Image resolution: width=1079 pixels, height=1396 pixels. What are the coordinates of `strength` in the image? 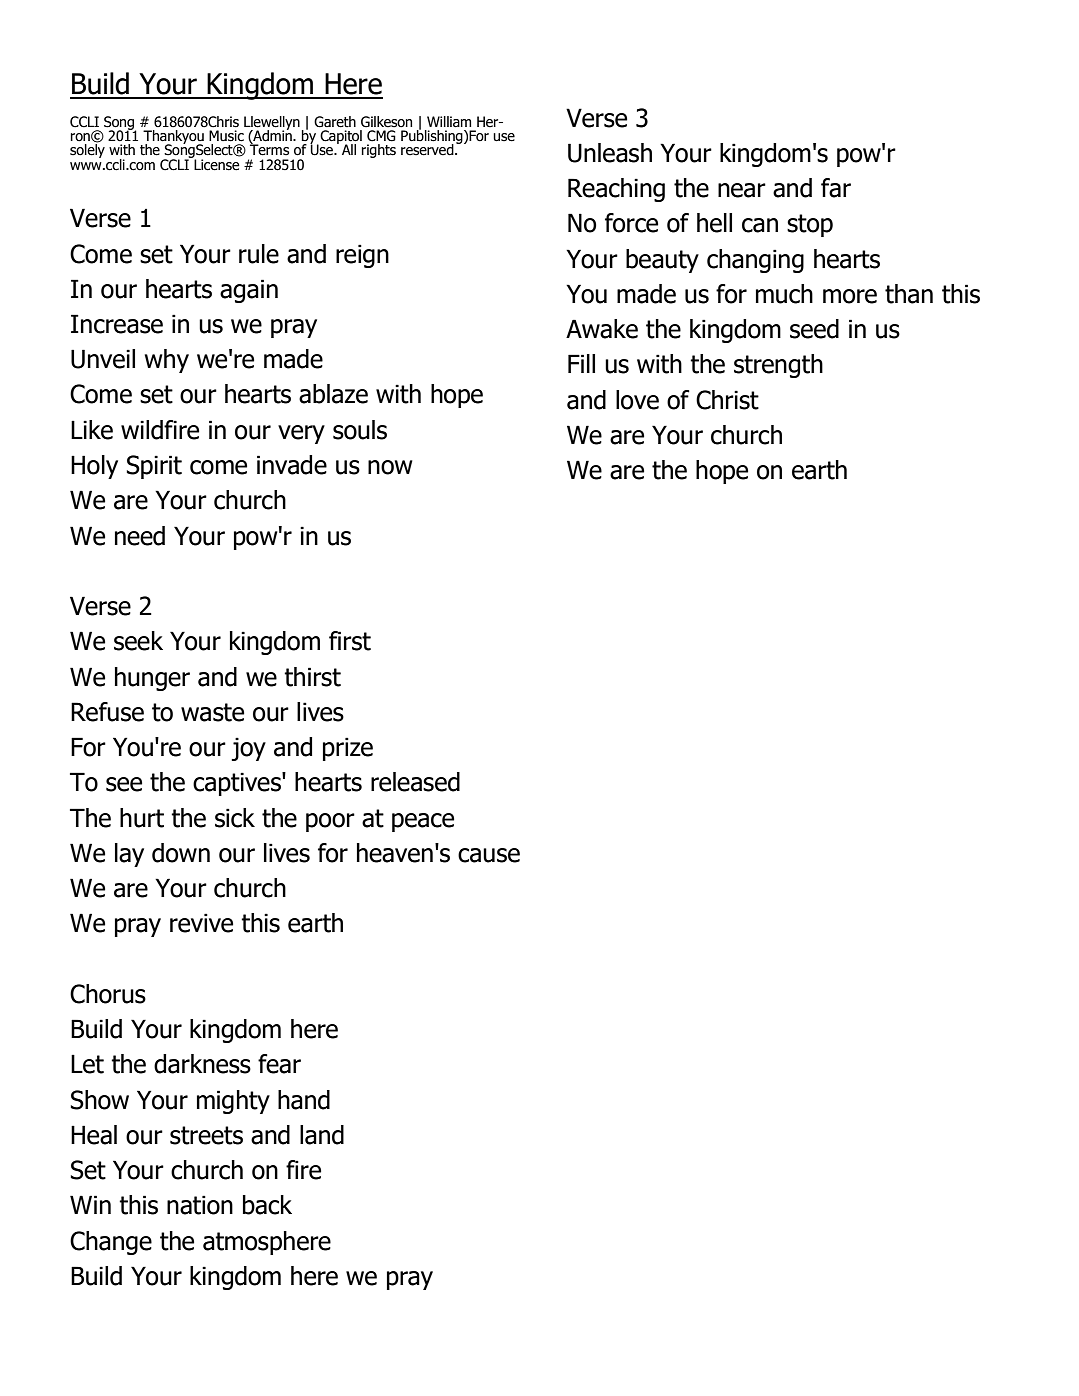 It's located at (778, 366).
